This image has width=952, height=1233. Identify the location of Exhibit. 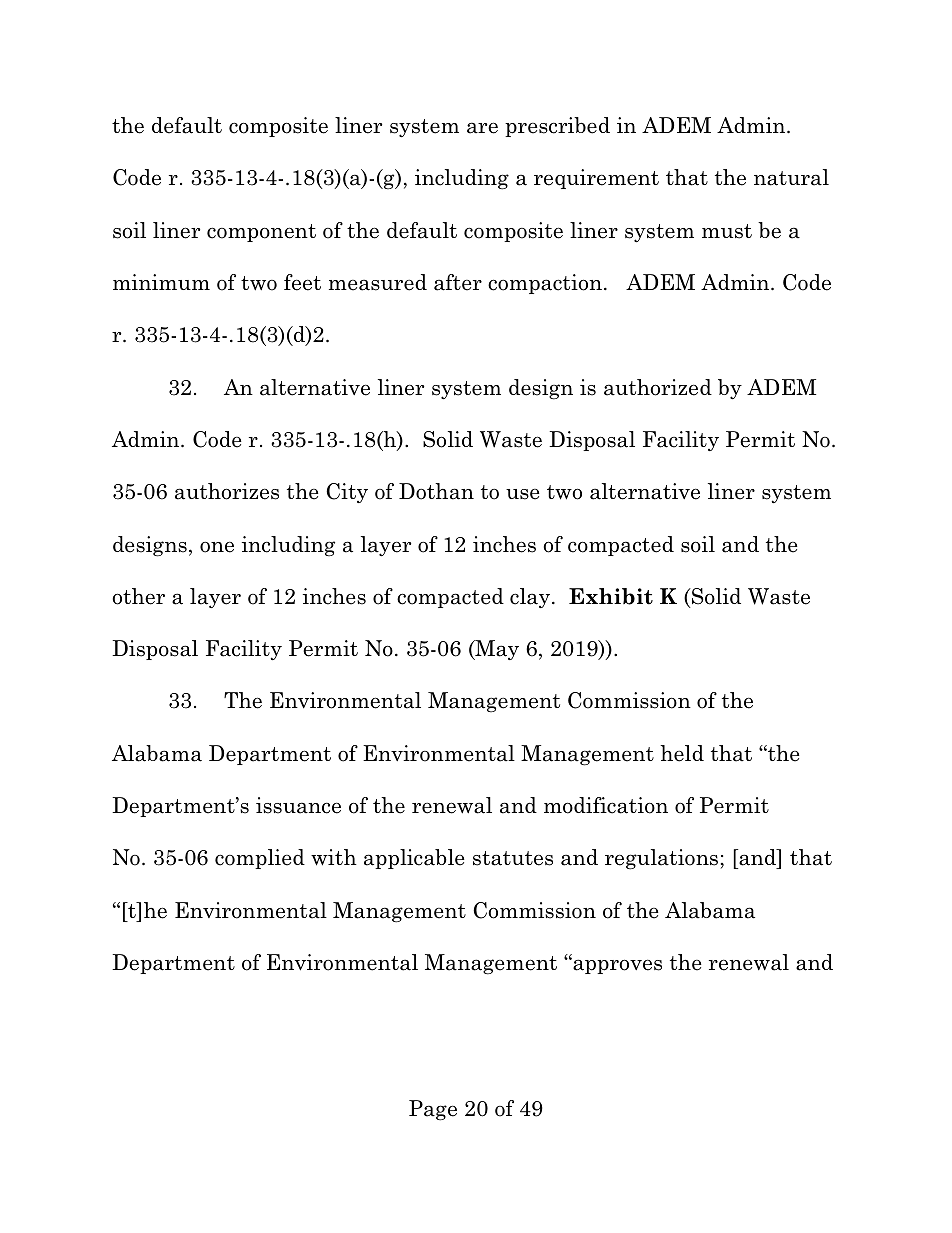
(611, 596).
